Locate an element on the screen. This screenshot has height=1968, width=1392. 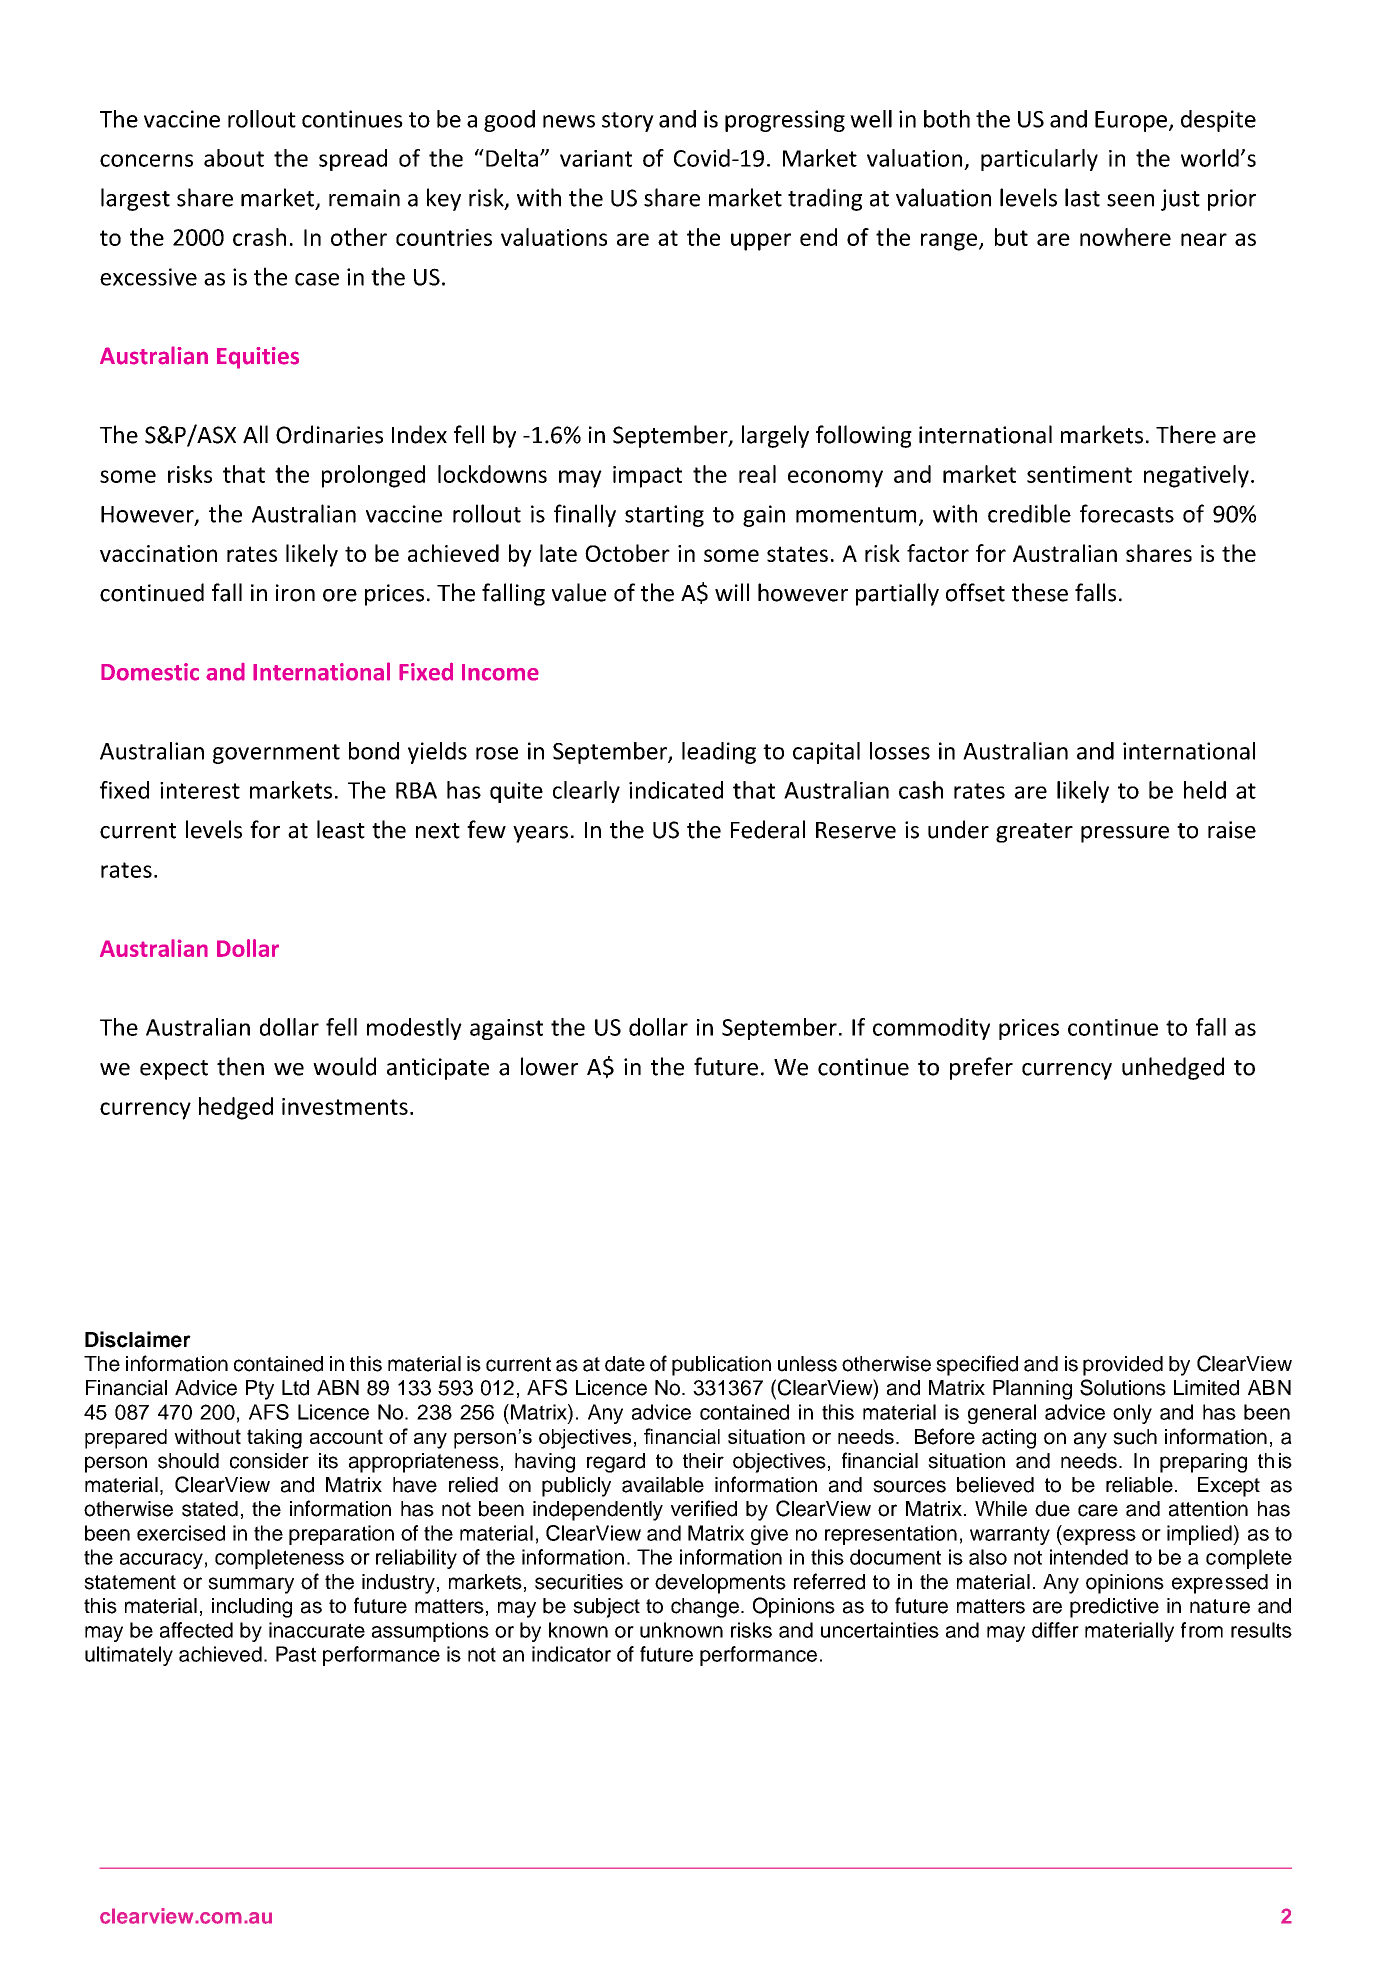
including is located at coordinates (252, 1608).
